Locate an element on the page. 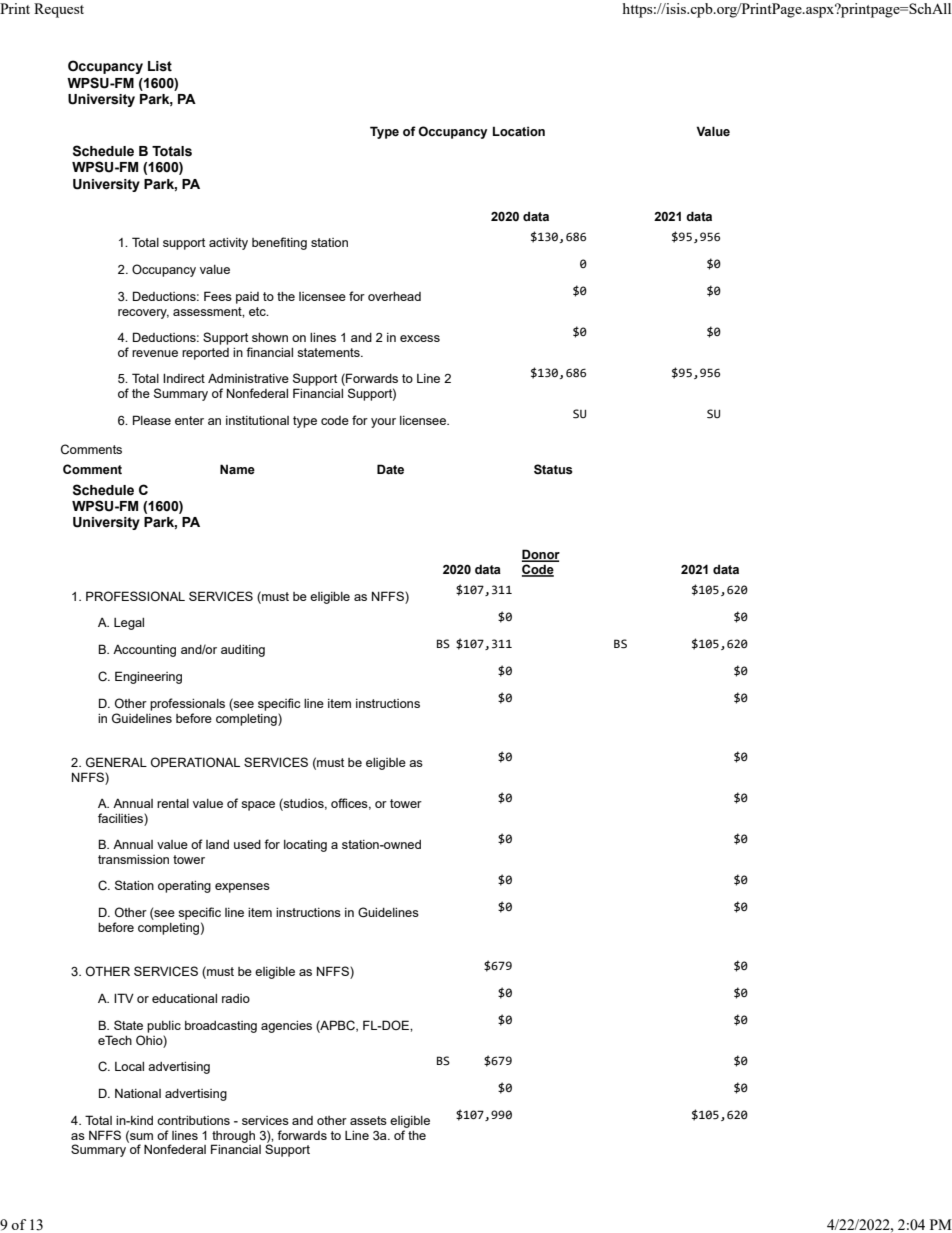 This document has width=952, height=1233. benefiting is located at coordinates (279, 243).
